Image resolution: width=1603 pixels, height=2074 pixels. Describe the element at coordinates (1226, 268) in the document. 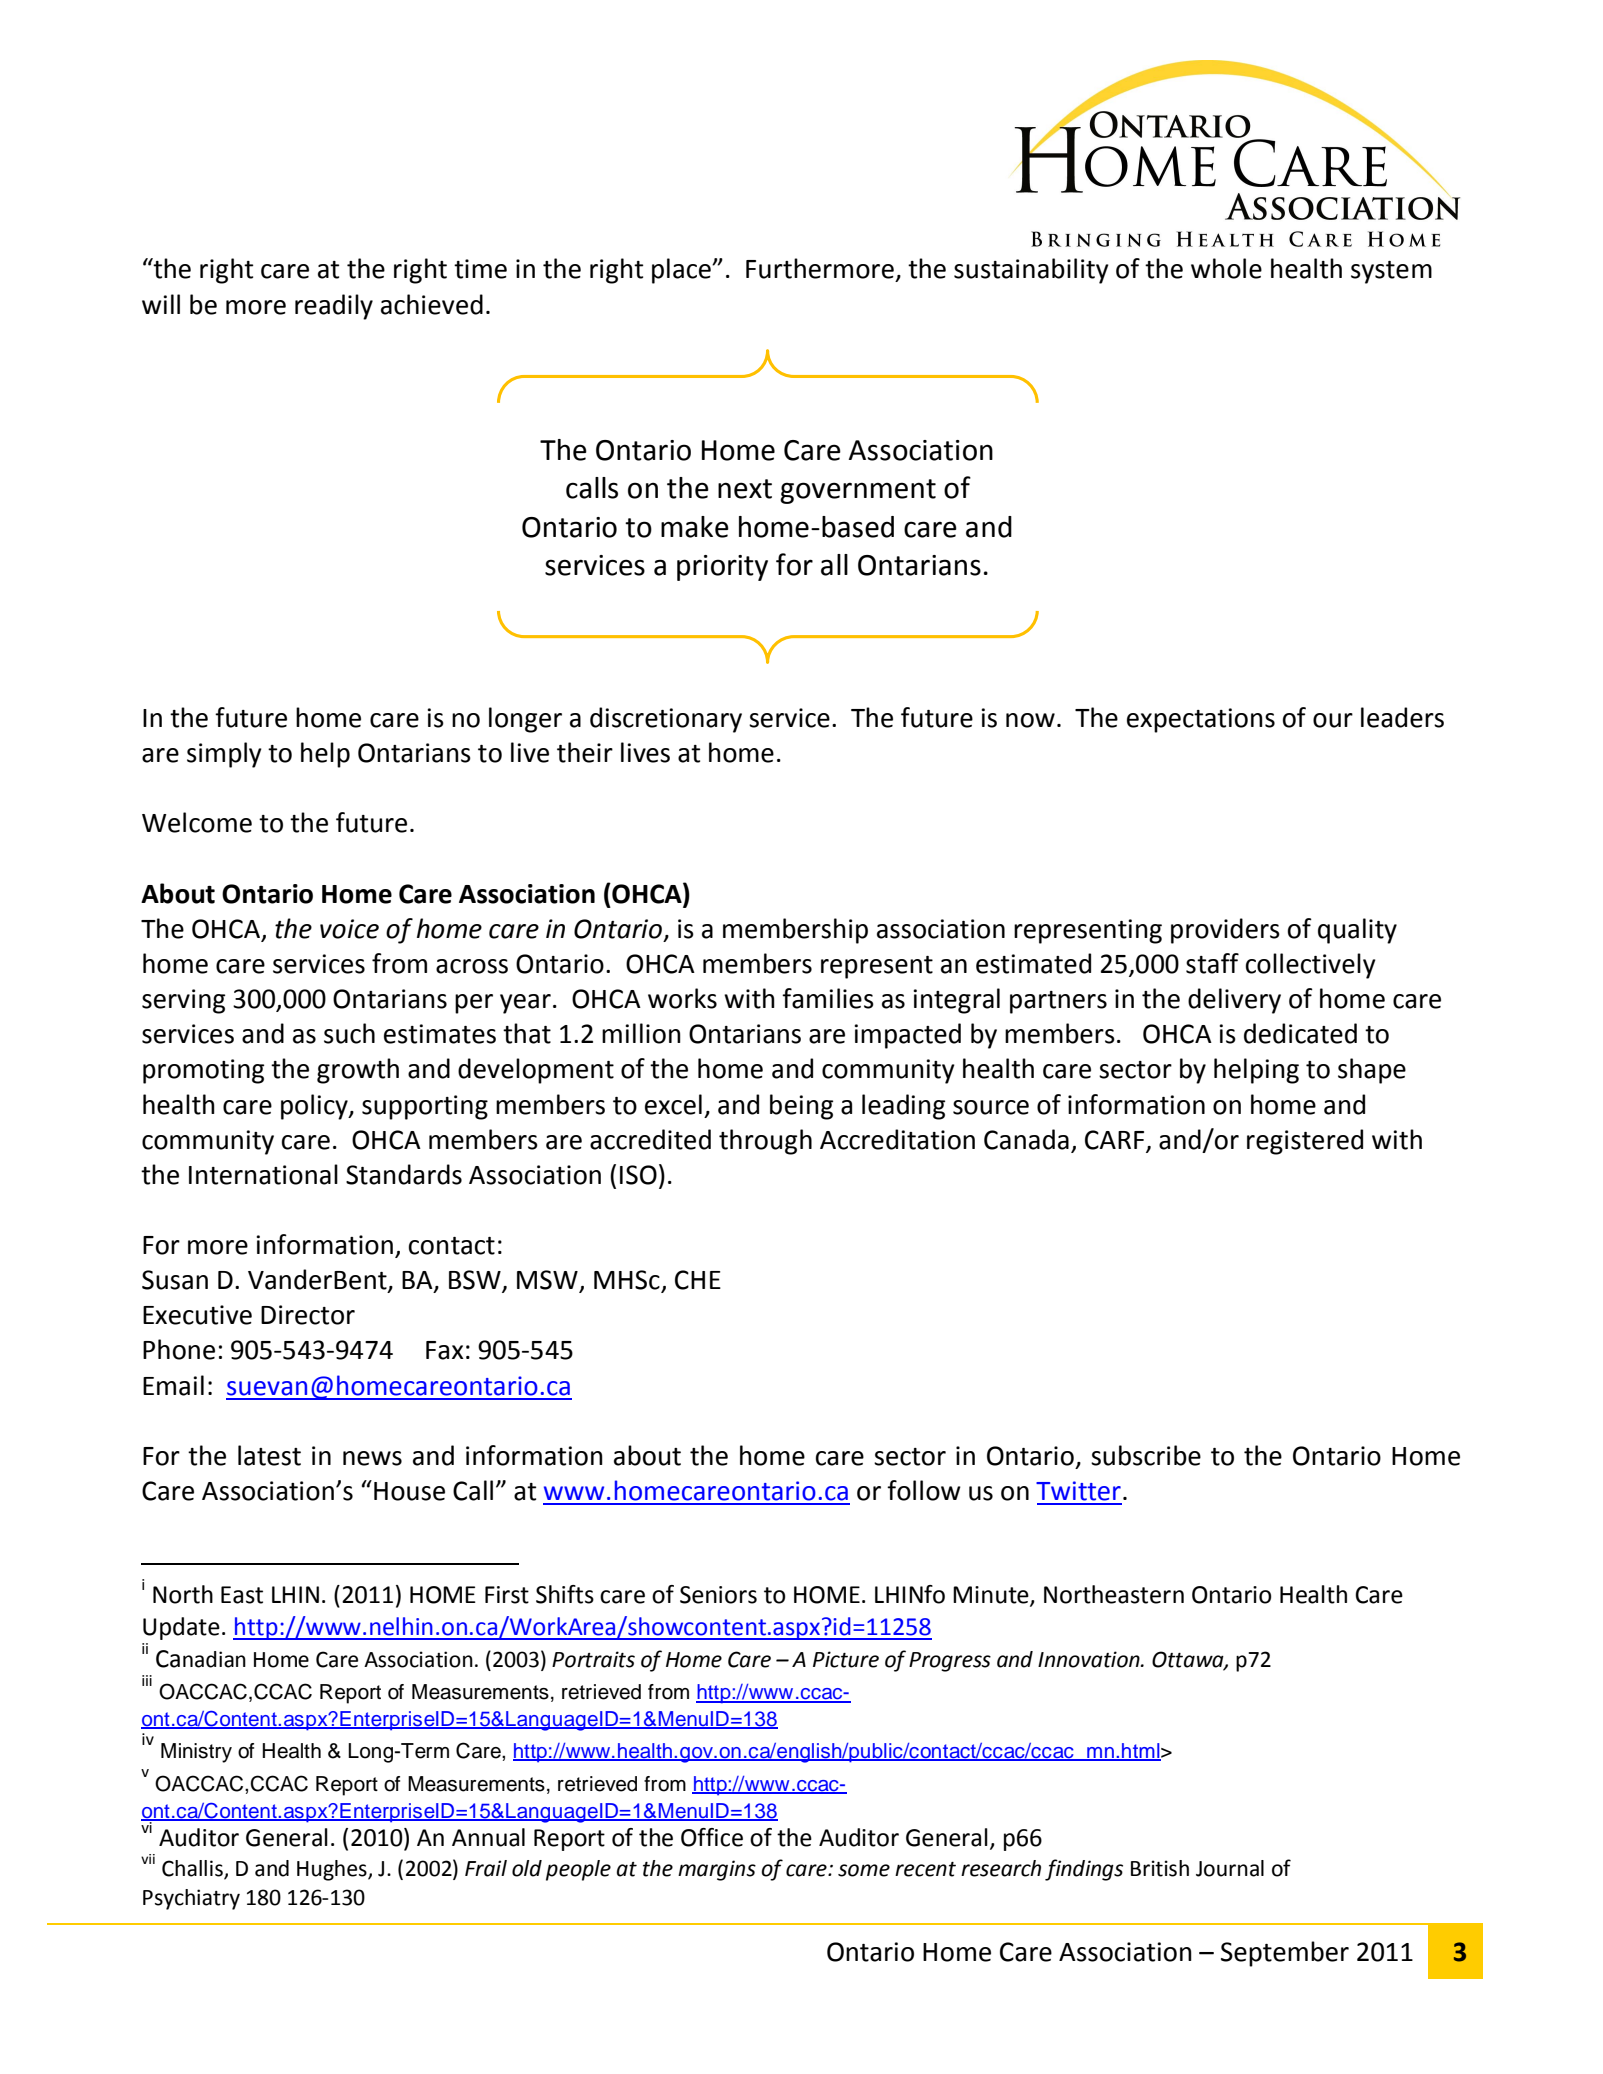

I see `whole` at that location.
